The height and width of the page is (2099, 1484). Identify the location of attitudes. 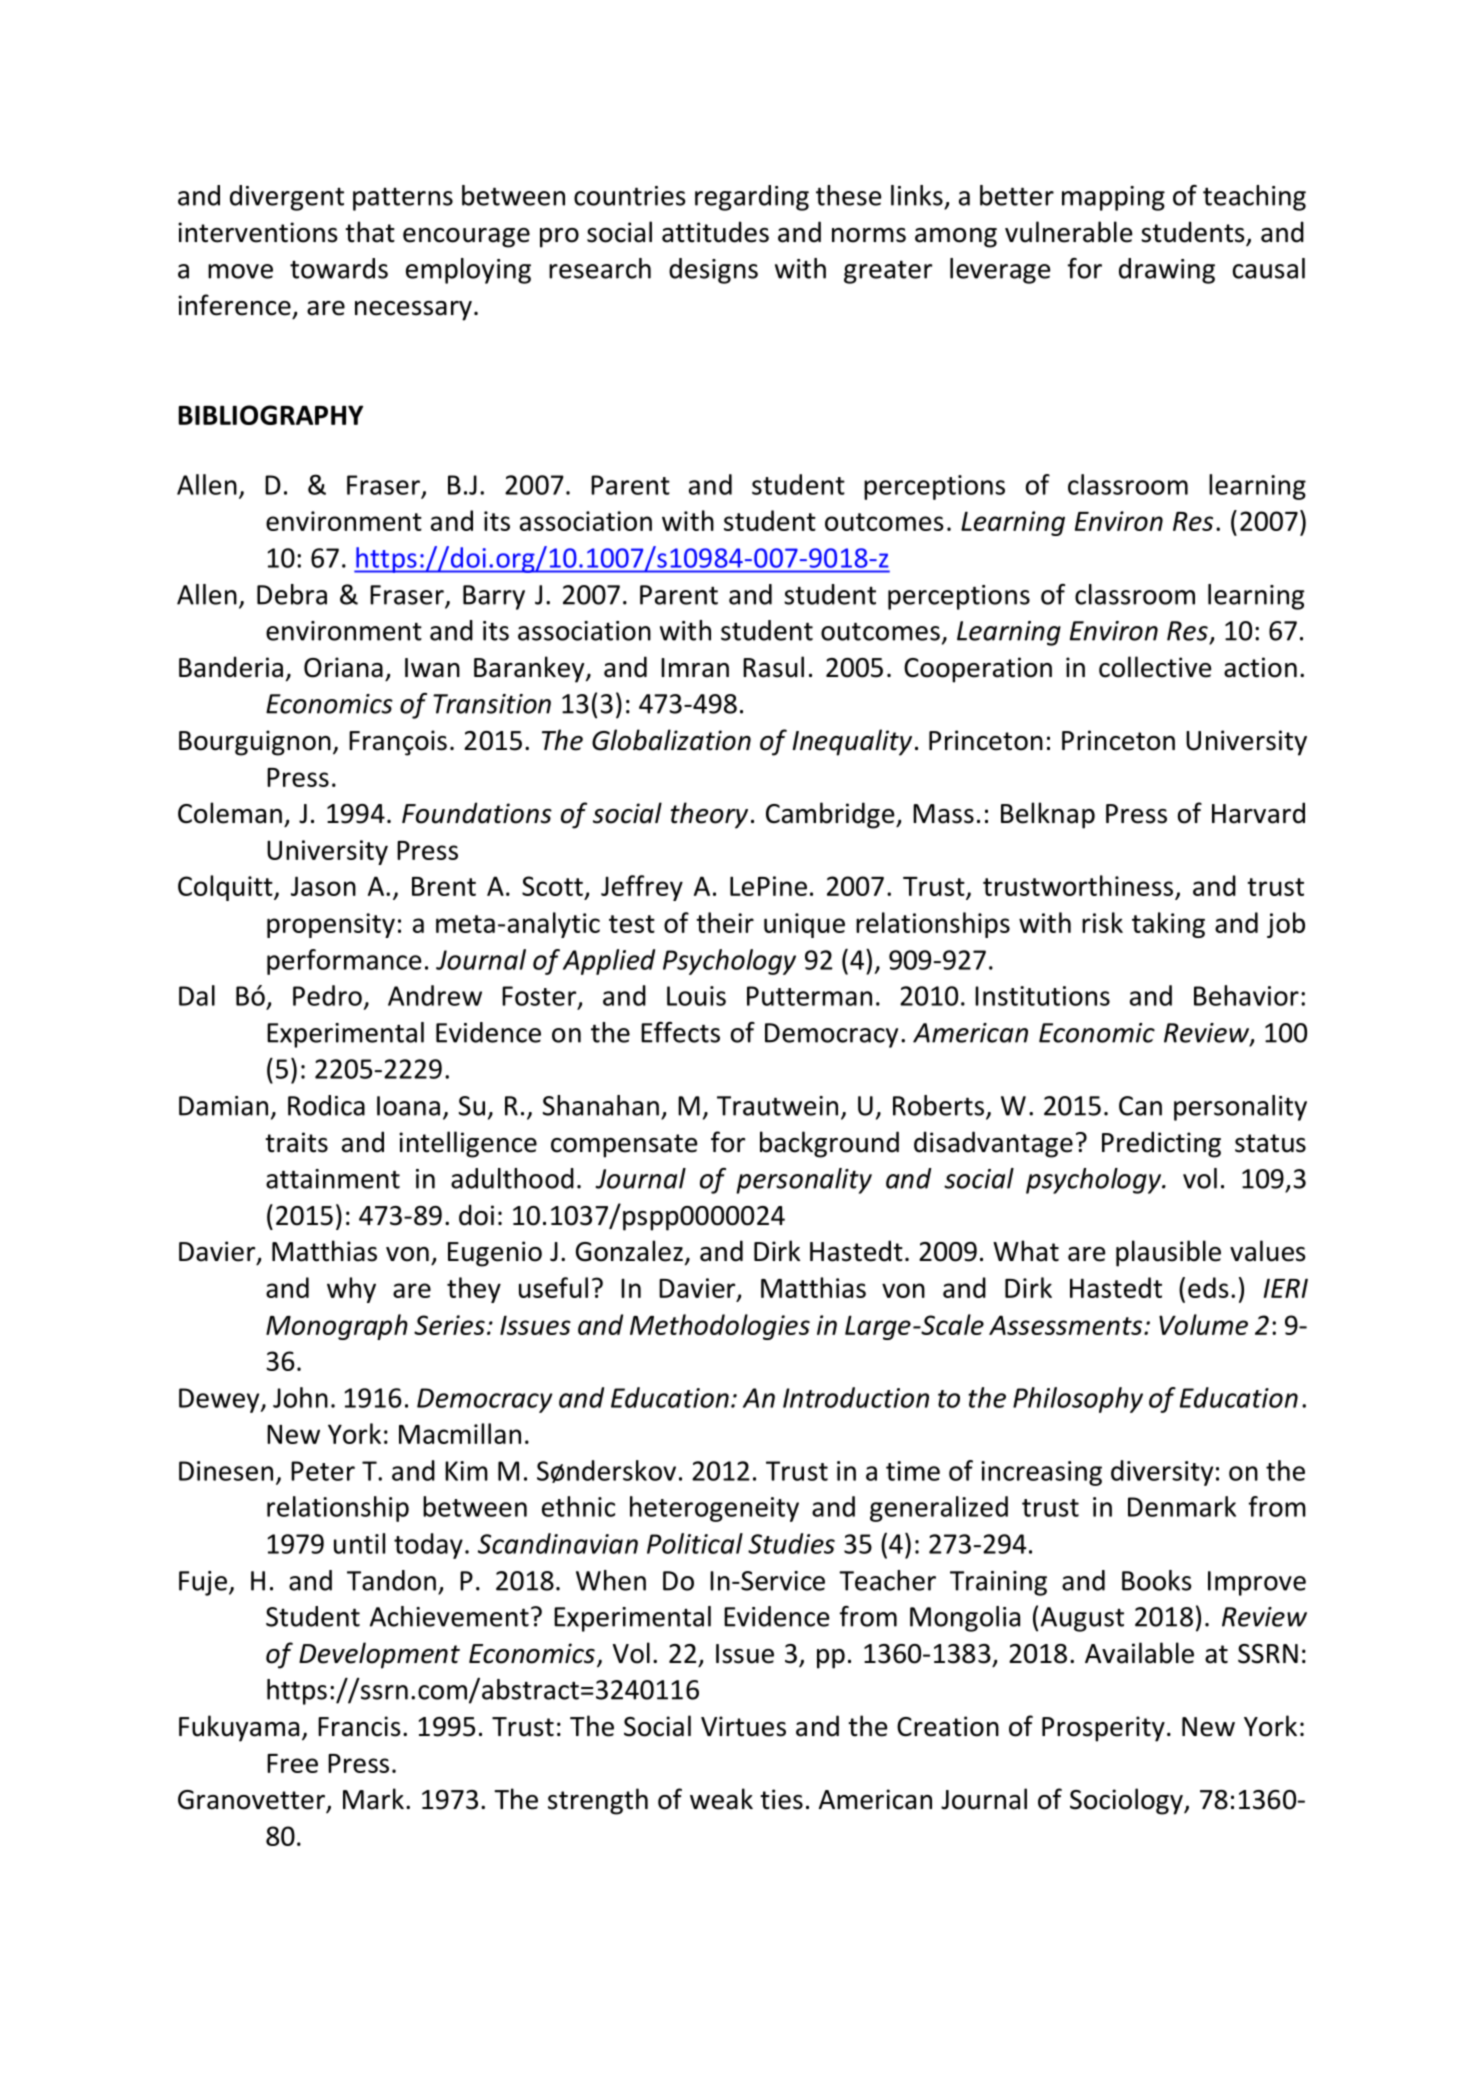
(715, 232).
